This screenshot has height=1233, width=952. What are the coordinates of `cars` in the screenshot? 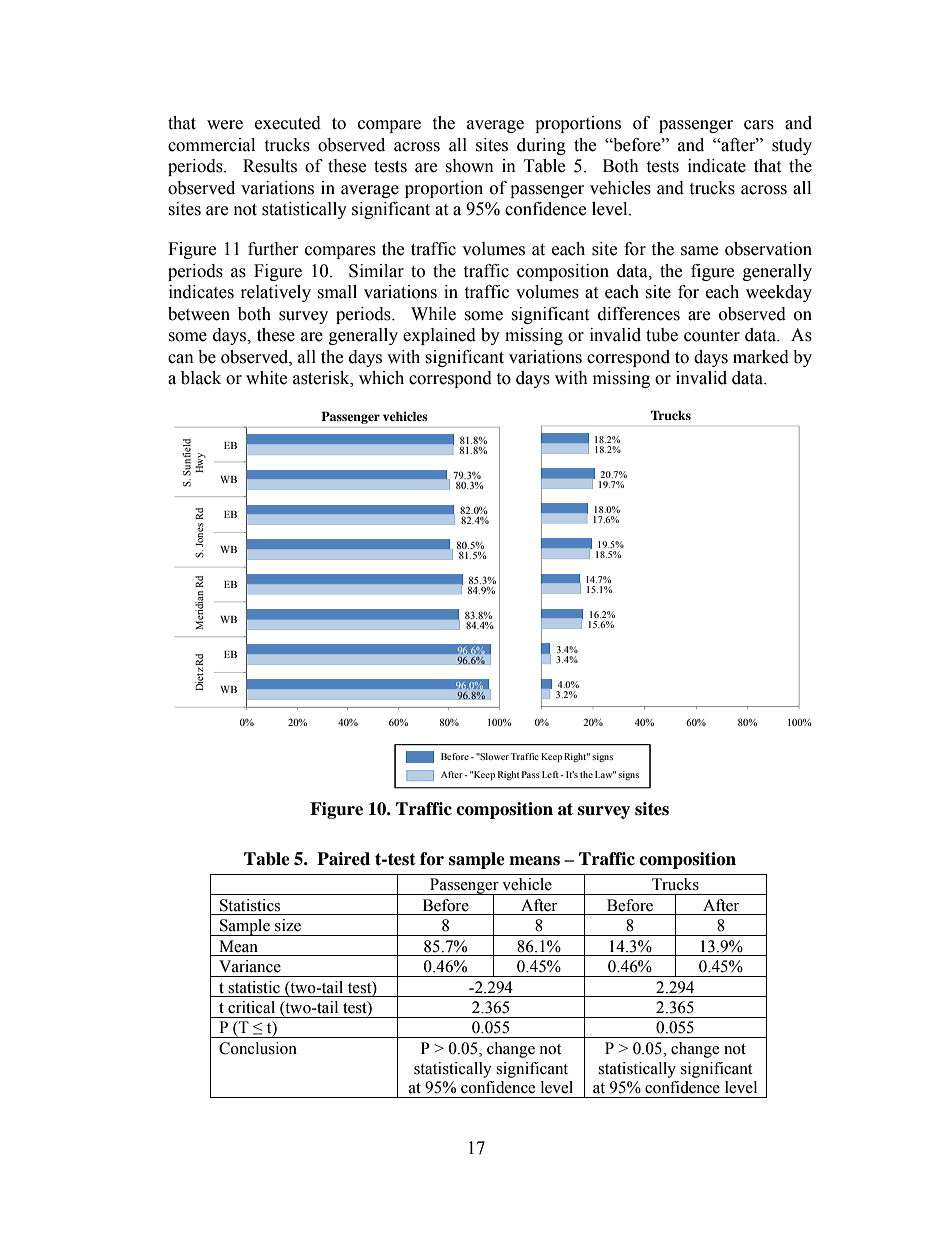 It's located at (759, 125).
